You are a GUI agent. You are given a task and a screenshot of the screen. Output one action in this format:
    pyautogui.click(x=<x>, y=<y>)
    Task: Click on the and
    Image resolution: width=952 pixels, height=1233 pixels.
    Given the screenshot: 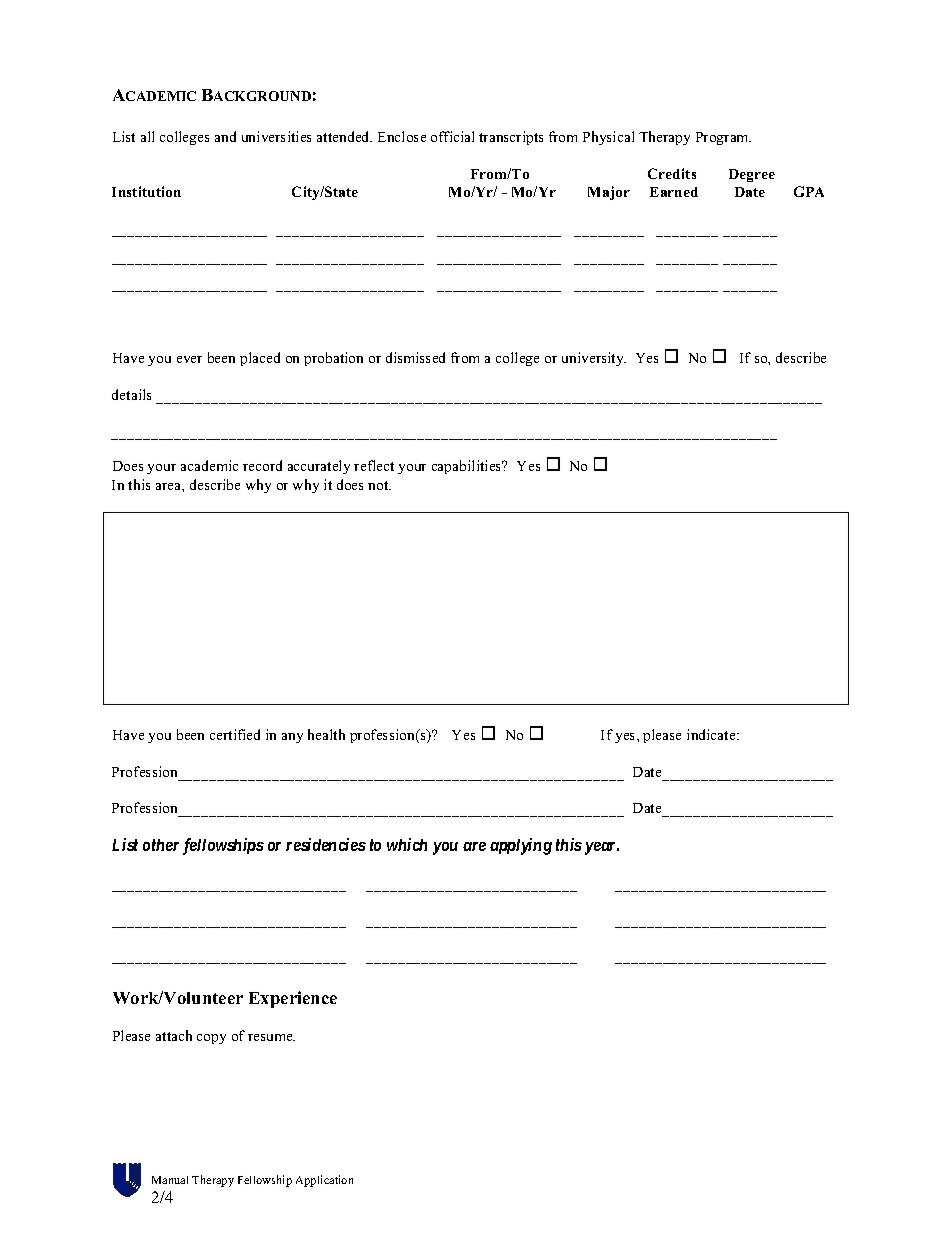 What is the action you would take?
    pyautogui.click(x=225, y=136)
